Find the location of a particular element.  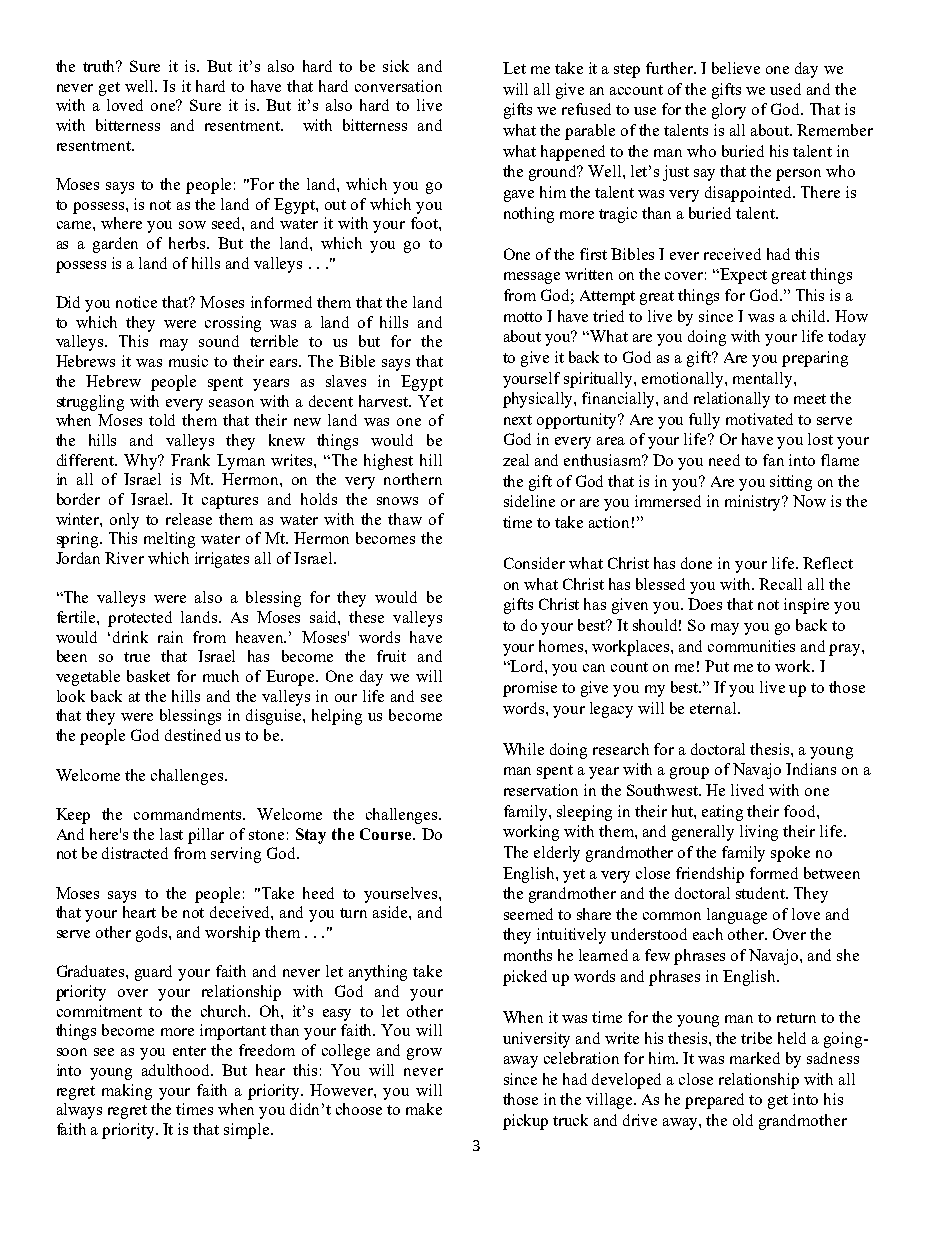

Recall is located at coordinates (780, 584).
